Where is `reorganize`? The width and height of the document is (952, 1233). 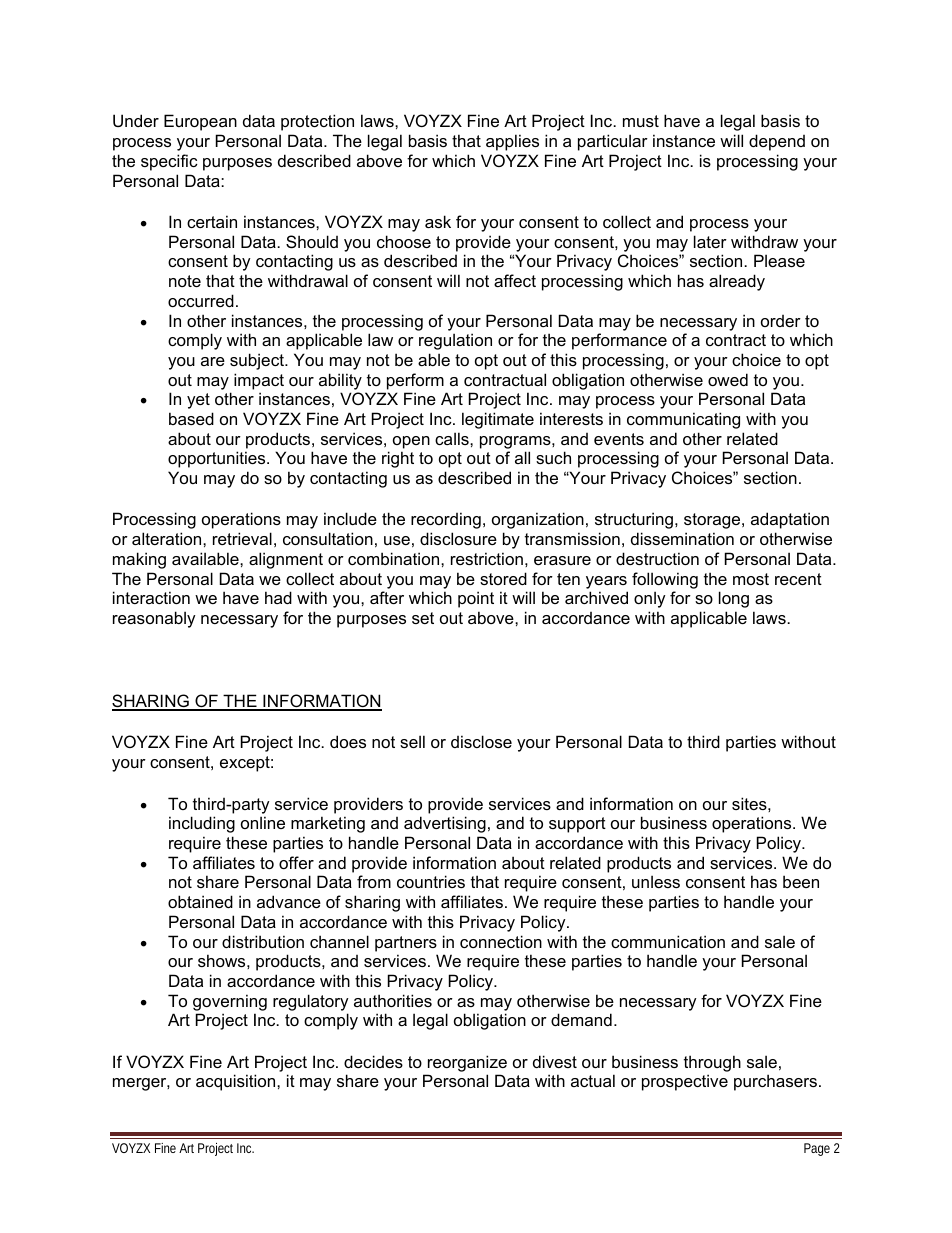
reorganize is located at coordinates (467, 1063).
